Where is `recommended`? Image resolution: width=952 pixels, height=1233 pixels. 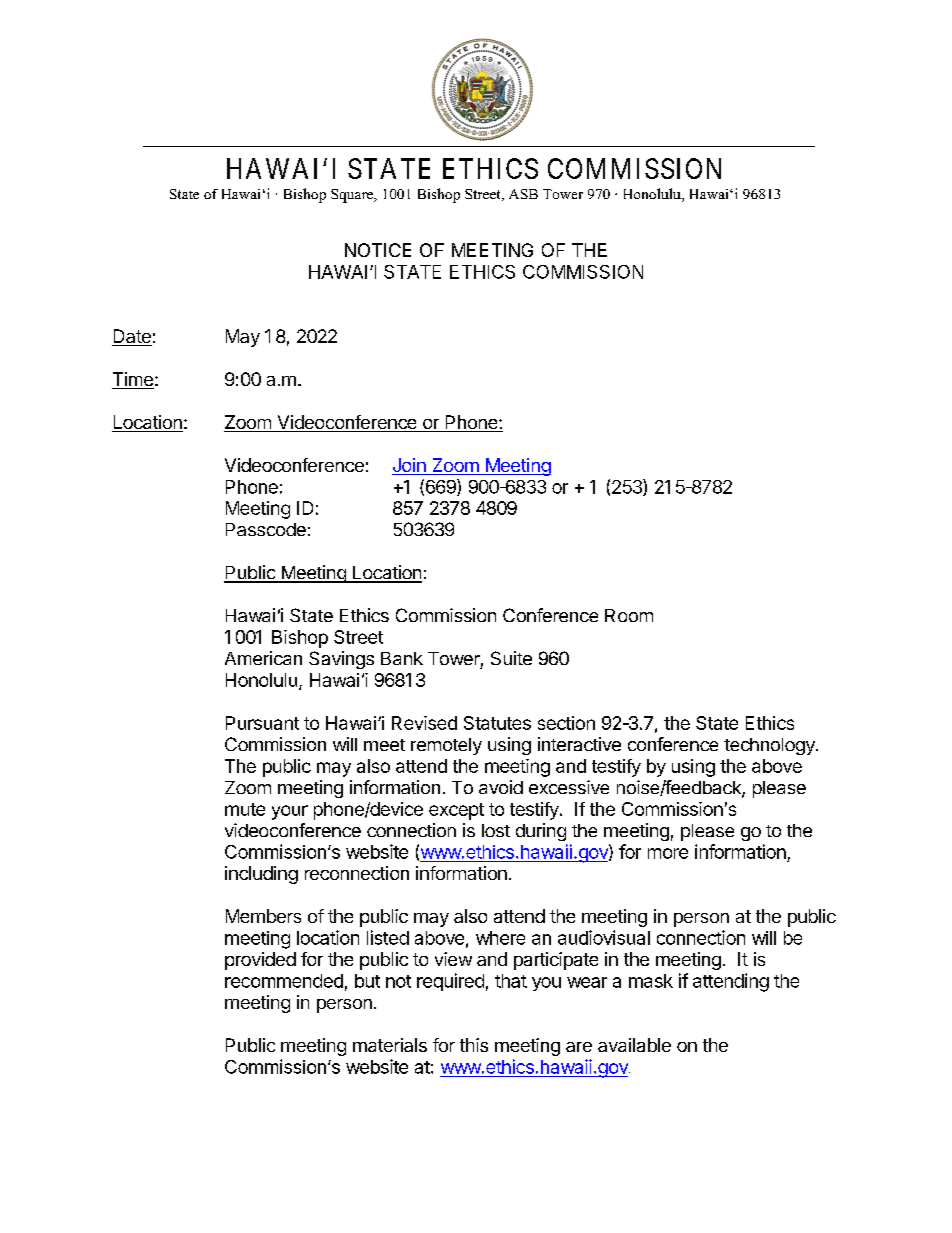
recommended is located at coordinates (284, 981).
